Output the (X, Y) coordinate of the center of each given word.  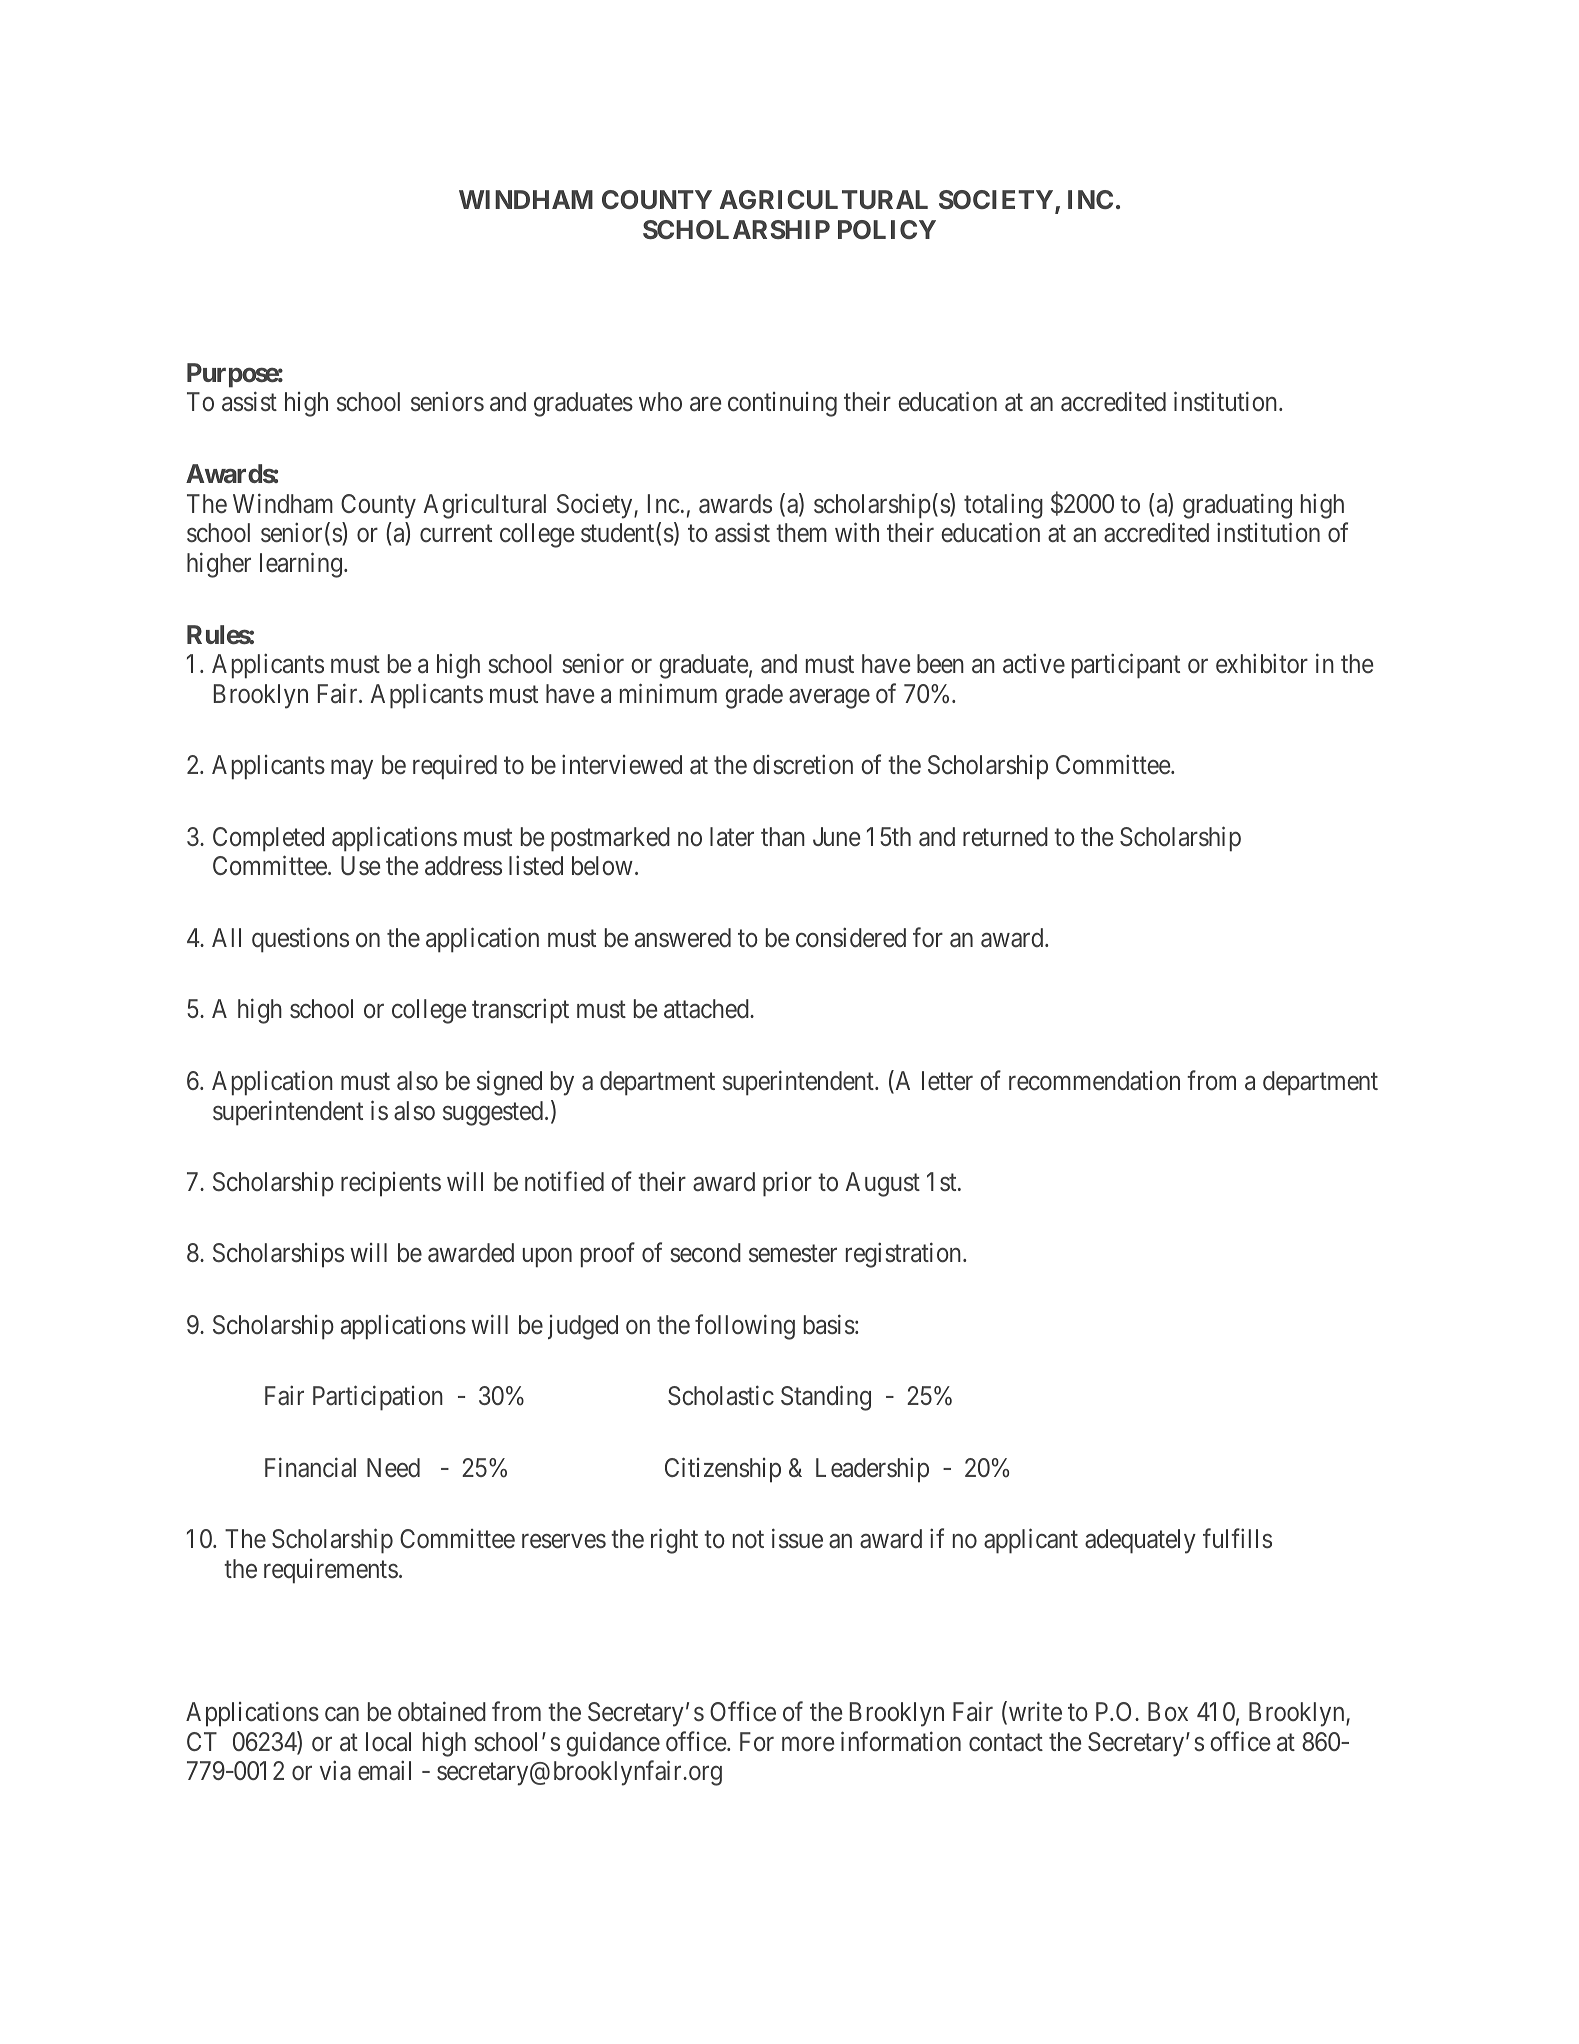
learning (301, 565)
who (660, 402)
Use (360, 866)
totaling (1003, 506)
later (732, 837)
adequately (1140, 1541)
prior (787, 1184)
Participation (378, 1398)
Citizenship (723, 1470)
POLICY (887, 229)
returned (1005, 837)
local (388, 1742)
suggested (494, 1113)
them (801, 533)
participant (1126, 666)
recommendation (1094, 1081)
